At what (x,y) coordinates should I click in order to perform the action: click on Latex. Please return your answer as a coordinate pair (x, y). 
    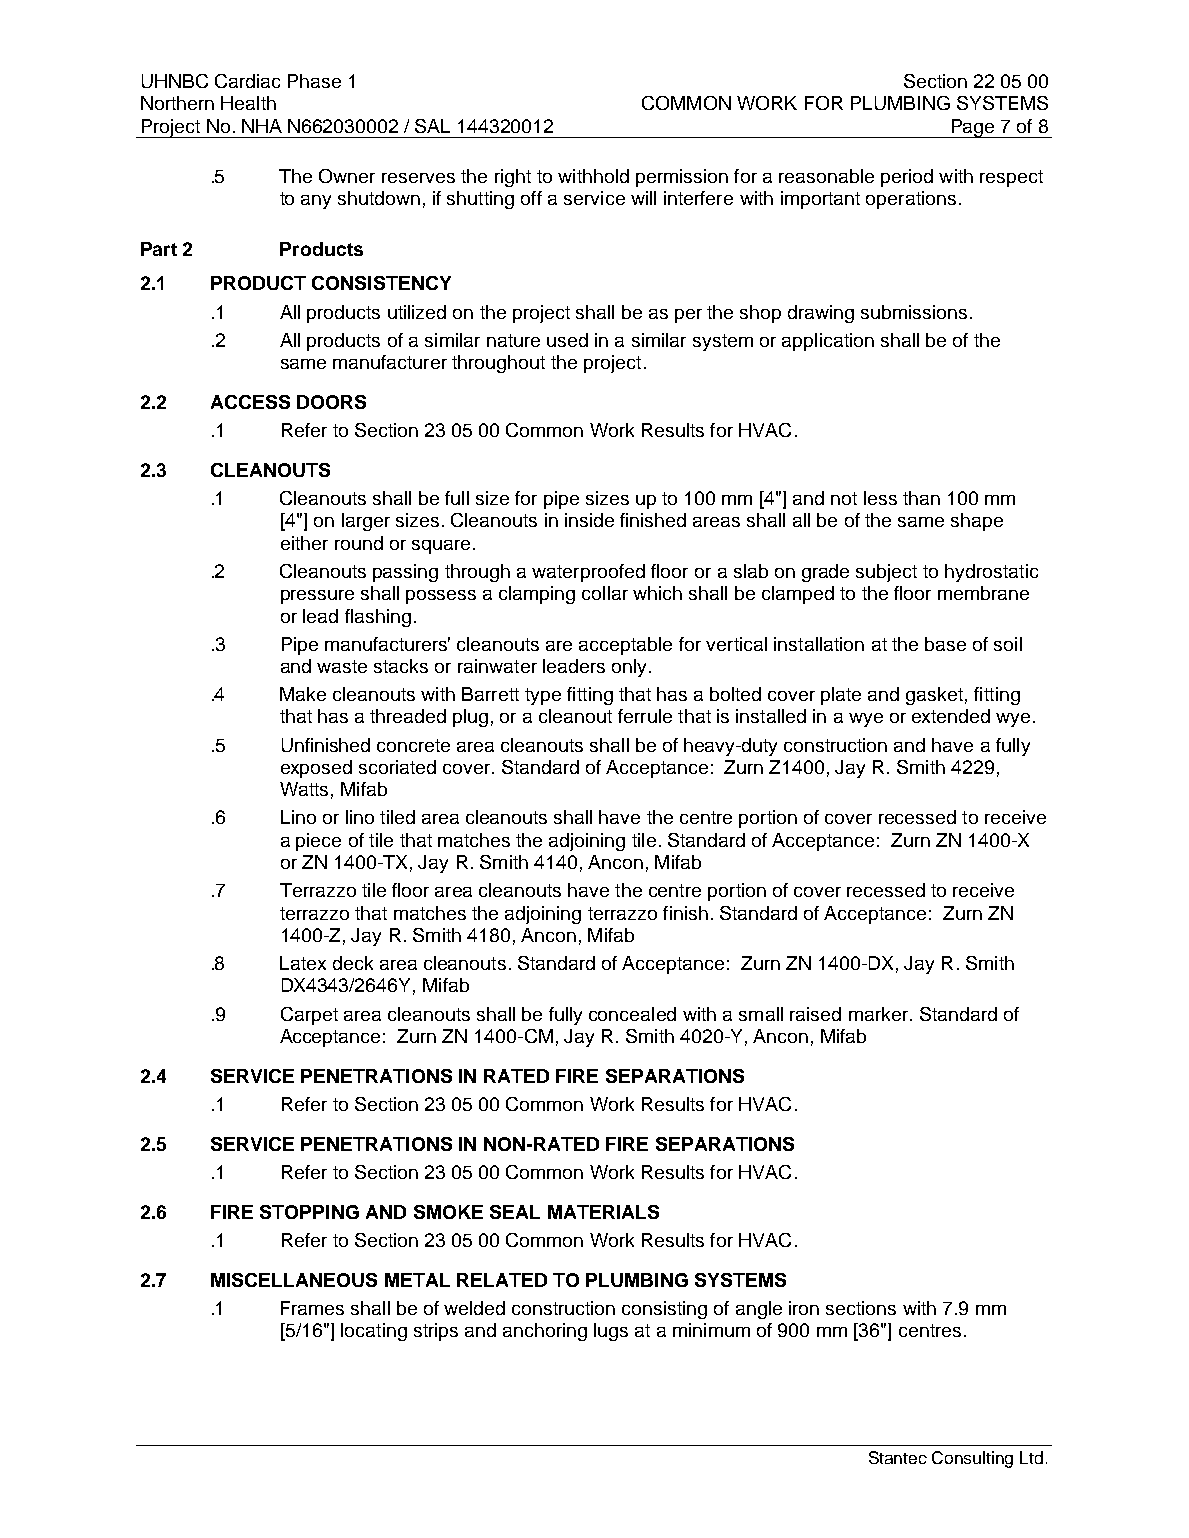
    Looking at the image, I should click on (303, 963).
